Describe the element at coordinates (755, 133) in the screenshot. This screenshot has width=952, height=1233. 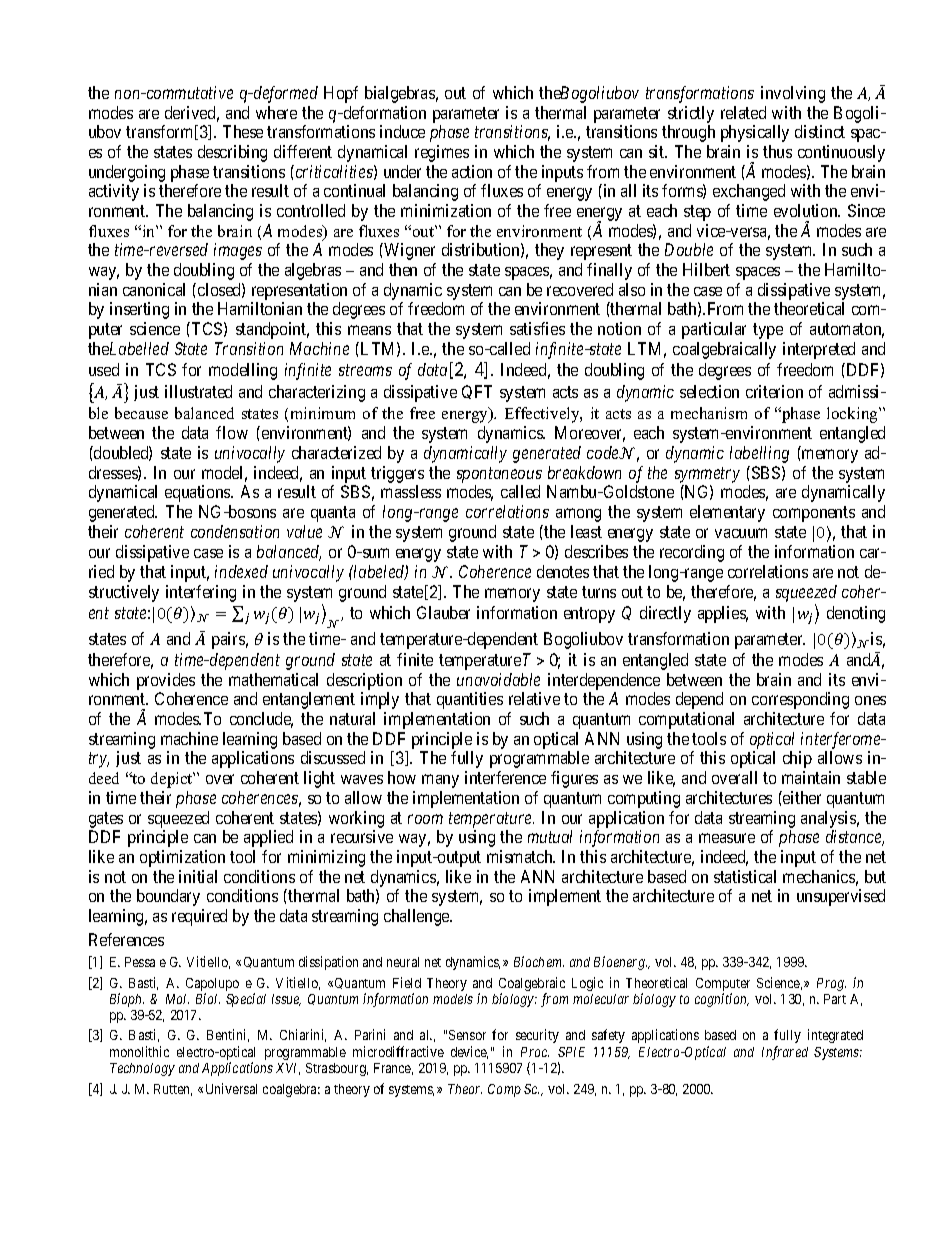
I see `physically` at that location.
